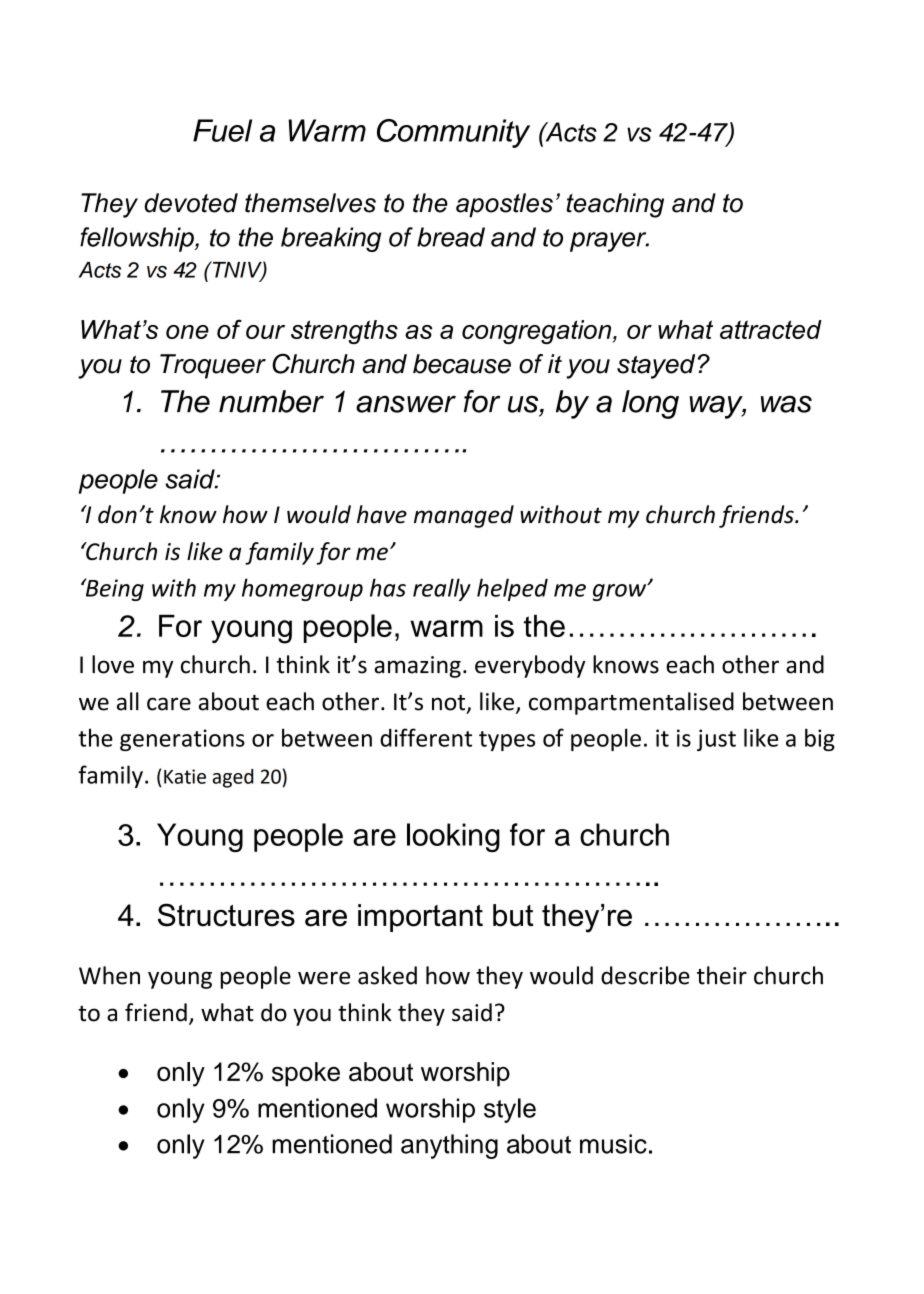 The height and width of the document is (1294, 924). I want to click on number, so click(271, 401).
